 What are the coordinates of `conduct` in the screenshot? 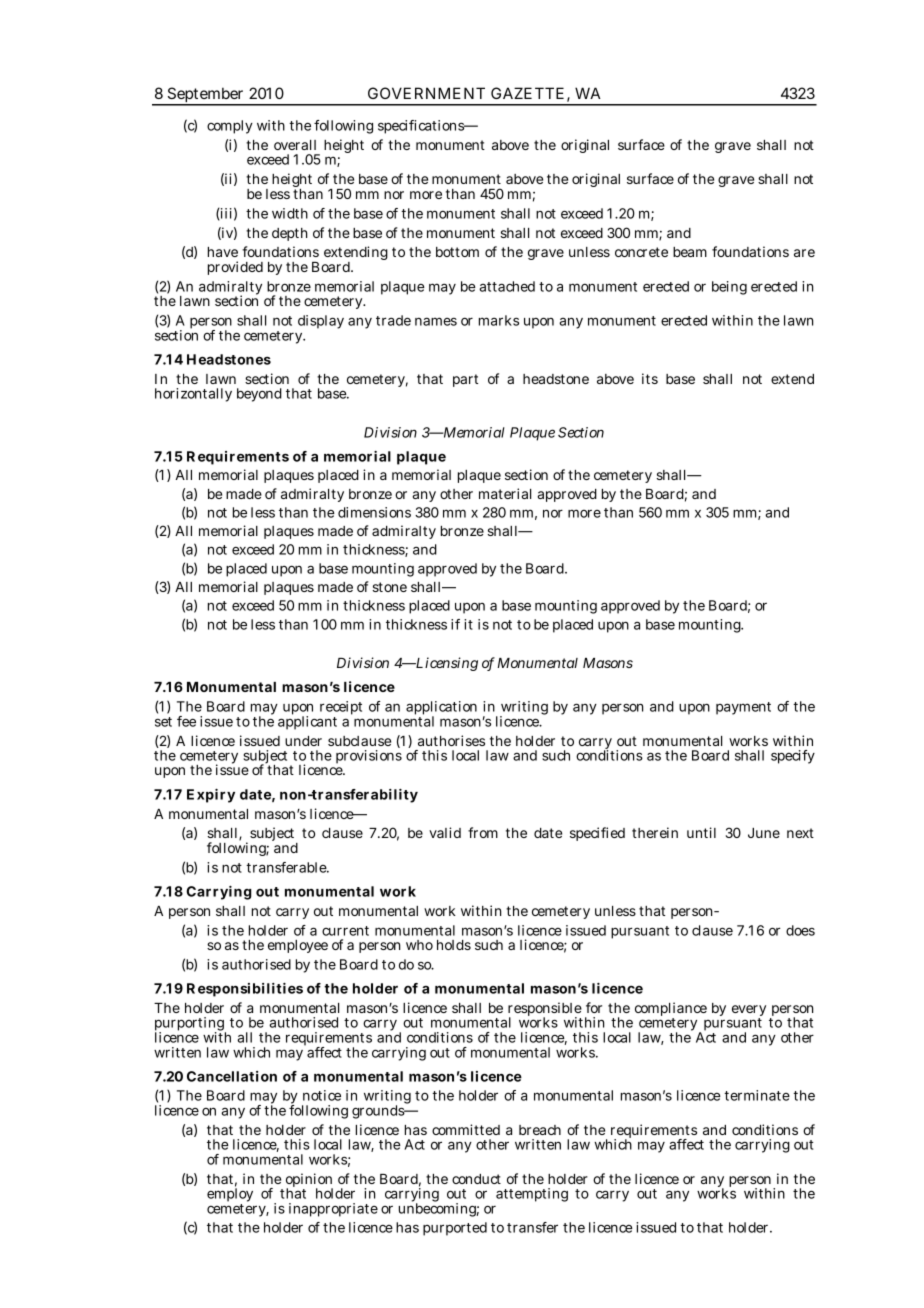 It's located at (476, 1179).
